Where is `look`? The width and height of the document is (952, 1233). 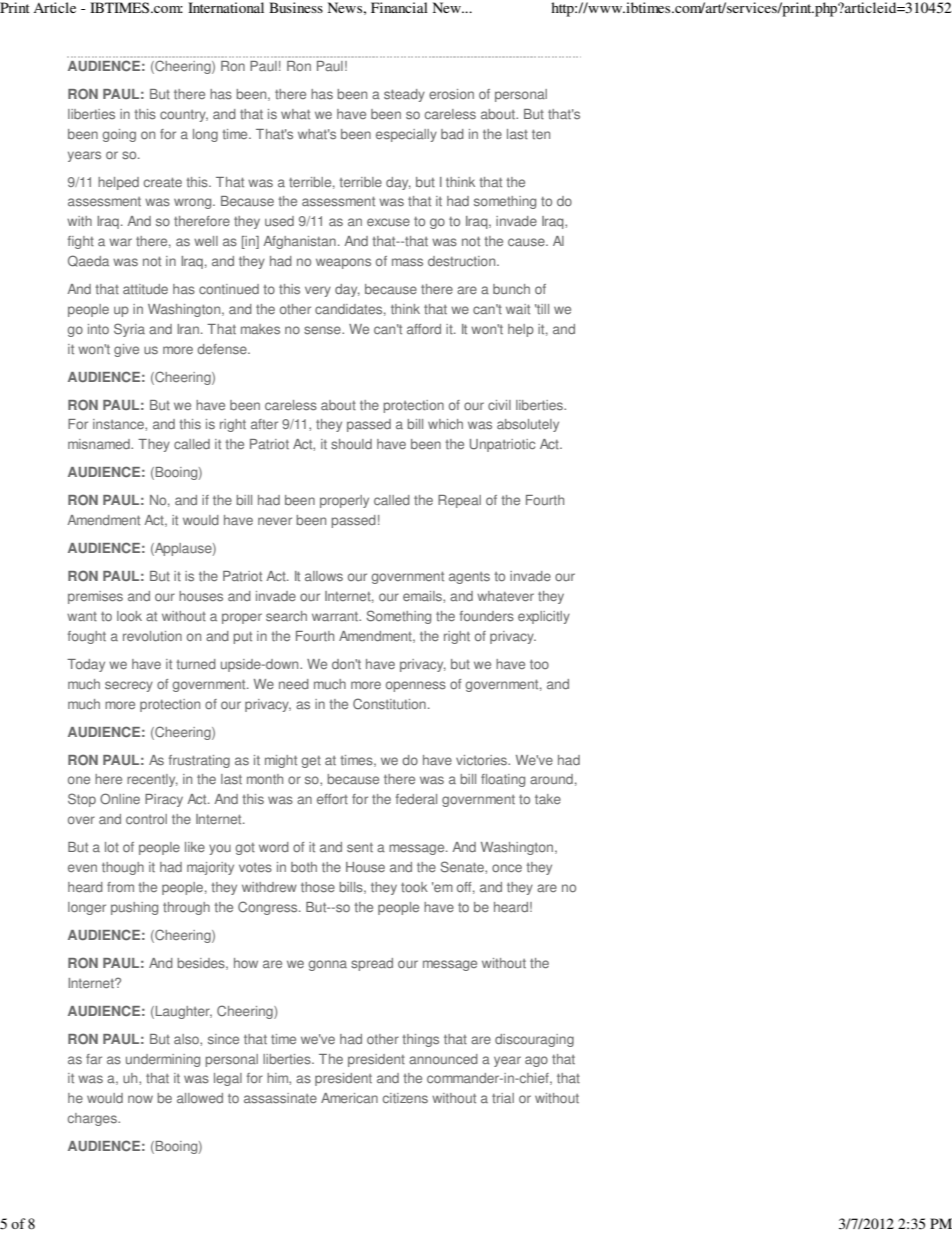
look is located at coordinates (129, 616).
